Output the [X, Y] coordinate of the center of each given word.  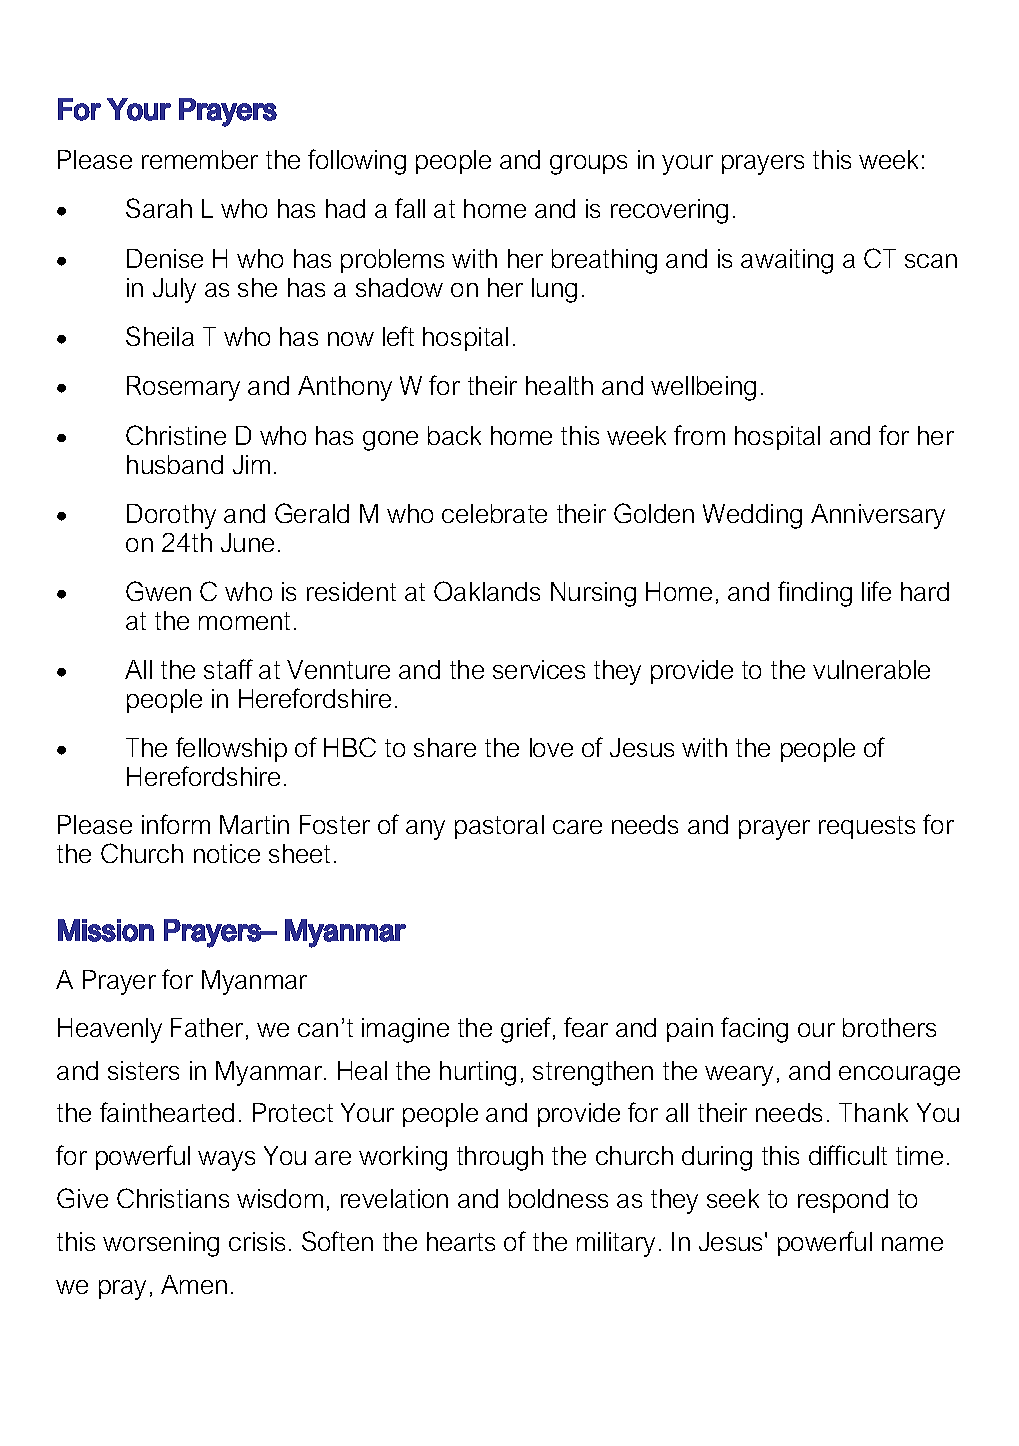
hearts [461, 1241]
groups [588, 165]
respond [843, 1201]
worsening [161, 1244]
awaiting [787, 261]
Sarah [159, 208]
